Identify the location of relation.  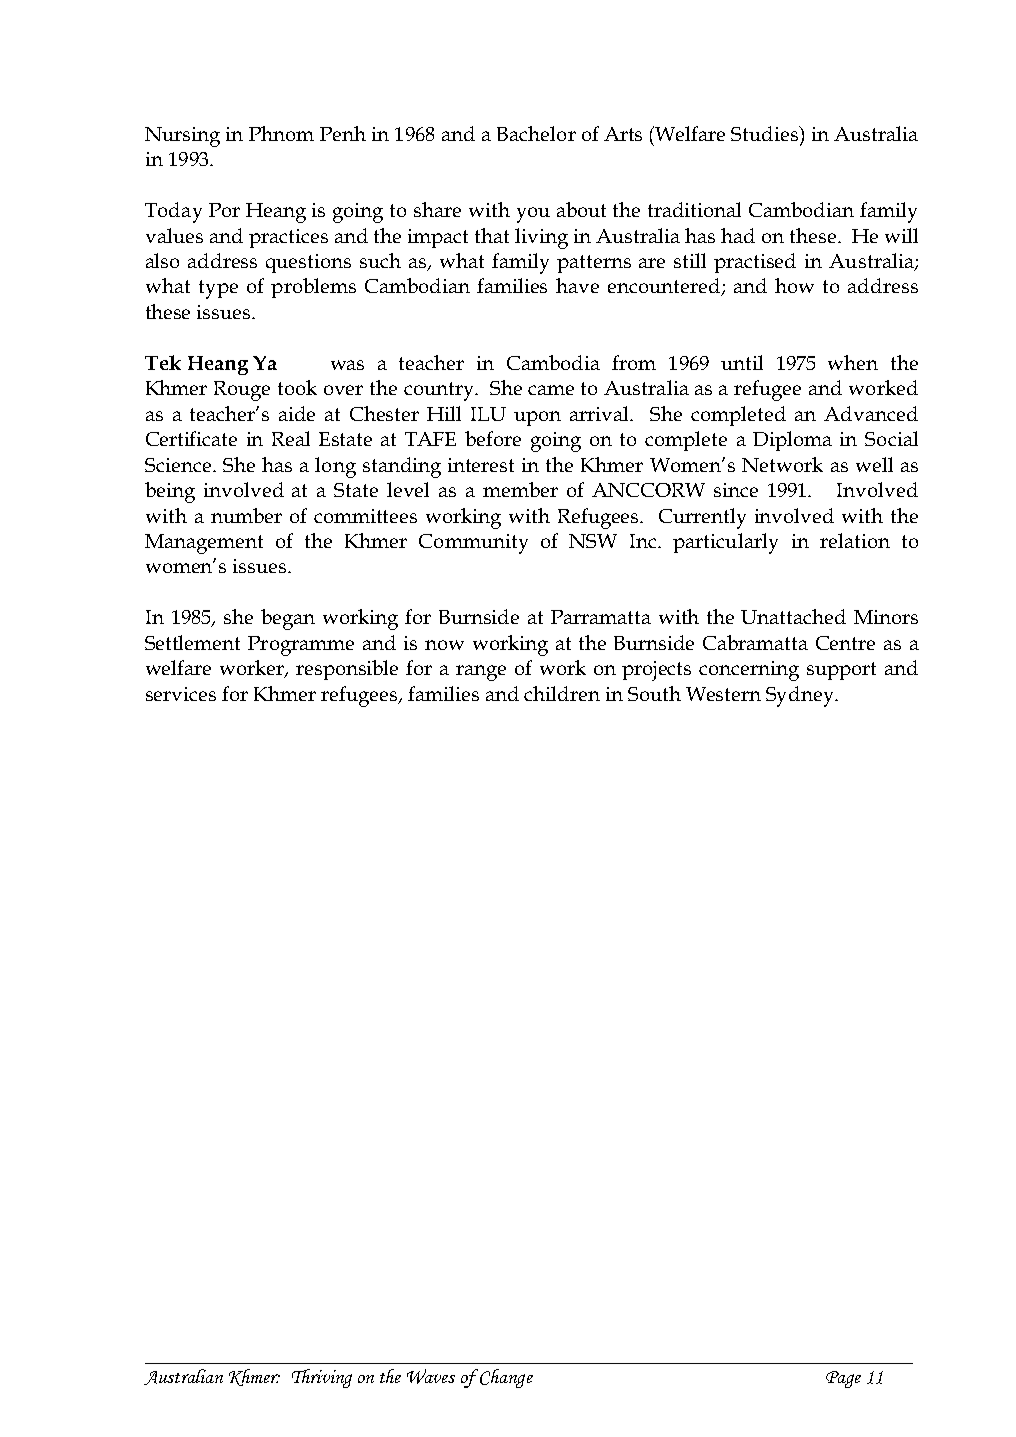
(855, 540).
